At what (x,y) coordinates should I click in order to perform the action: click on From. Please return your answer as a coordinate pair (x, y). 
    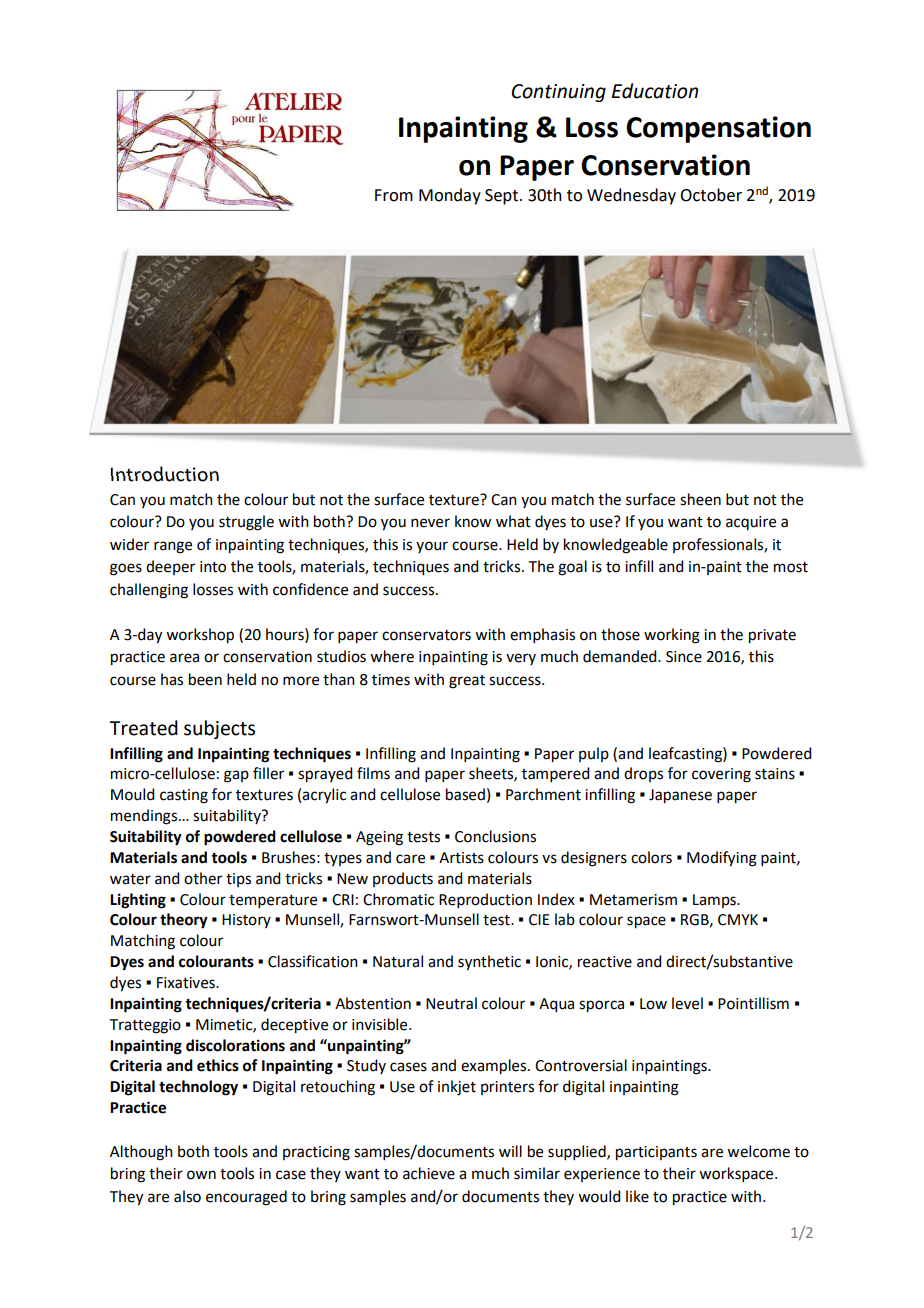
    Looking at the image, I should click on (394, 195).
